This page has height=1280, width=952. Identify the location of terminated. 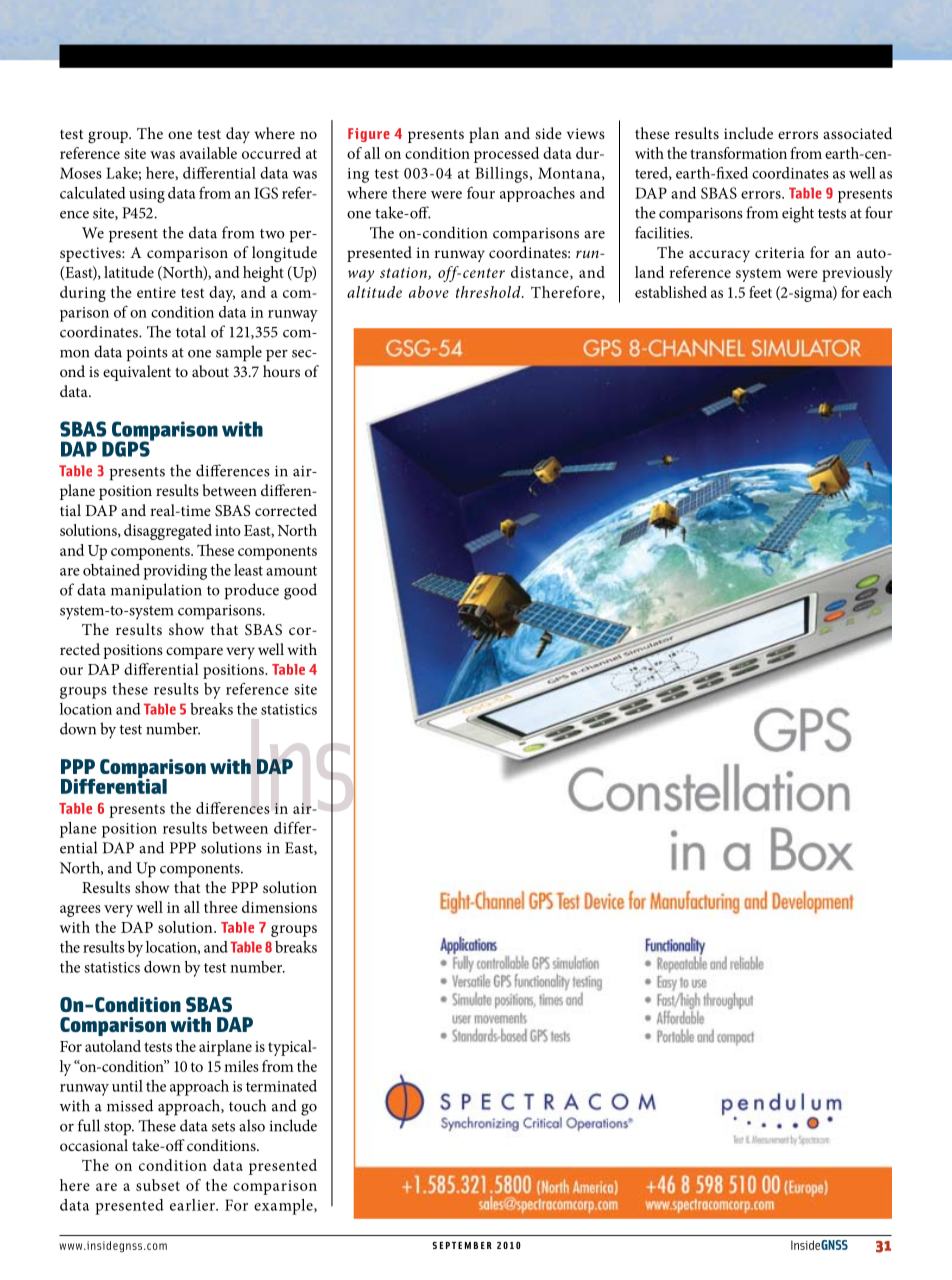
(281, 1086).
